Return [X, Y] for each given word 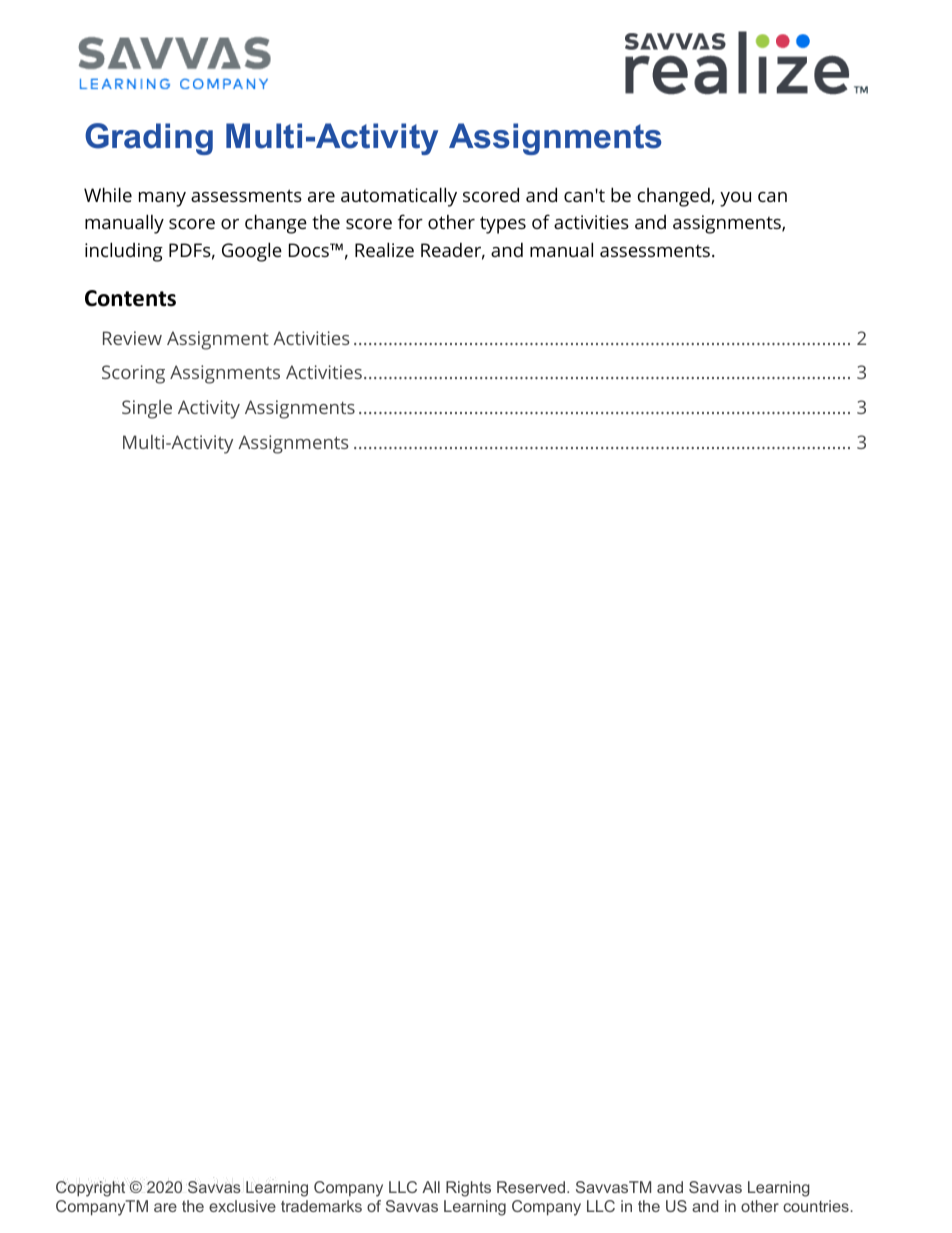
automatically [399, 197]
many [162, 199]
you [735, 199]
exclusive [242, 1206]
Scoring [133, 374]
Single [147, 409]
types [503, 225]
